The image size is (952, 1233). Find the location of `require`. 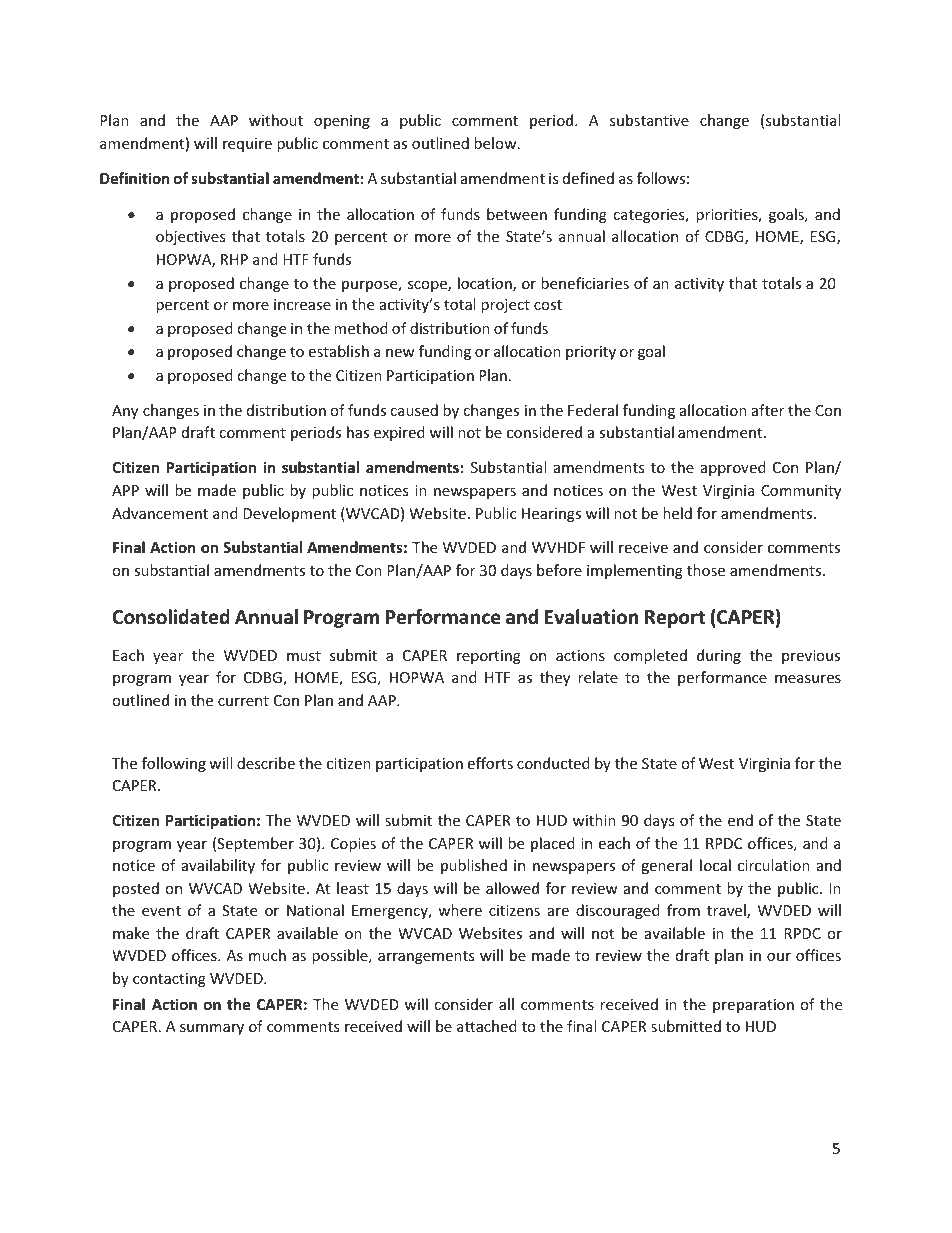

require is located at coordinates (247, 145).
